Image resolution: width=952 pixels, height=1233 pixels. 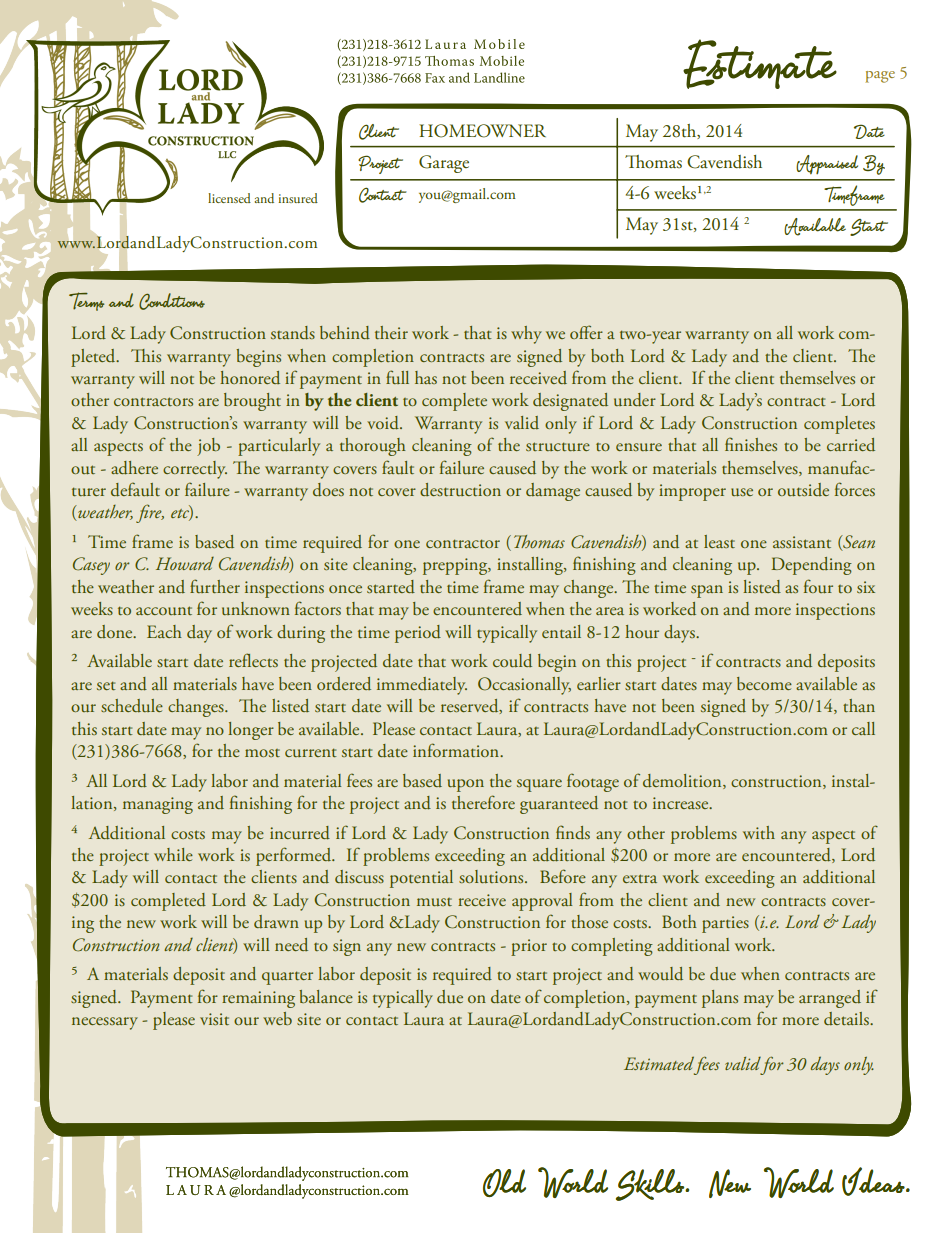 I want to click on HOMEOWNER, so click(x=482, y=131).
